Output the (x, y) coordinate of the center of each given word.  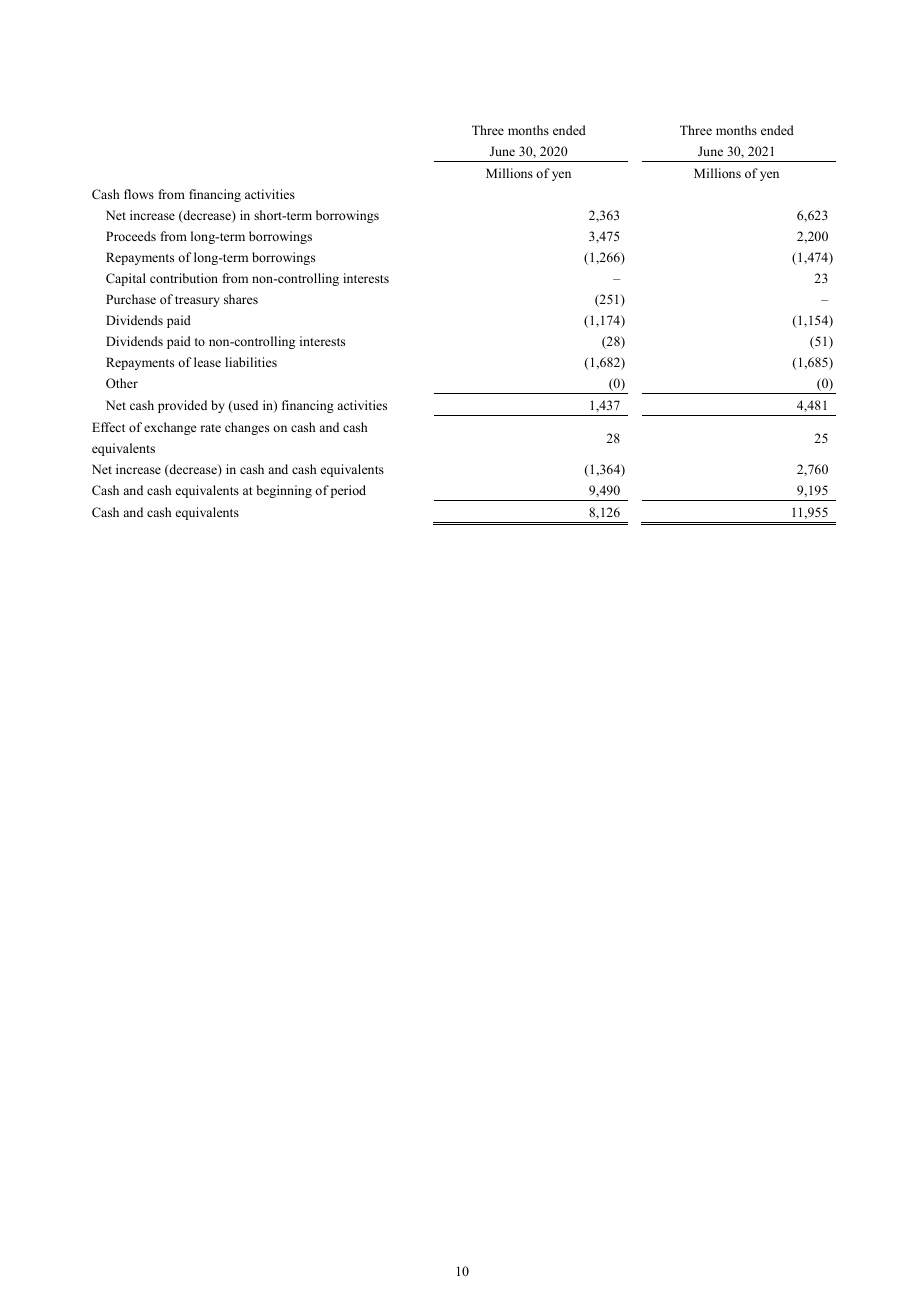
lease (207, 362)
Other (122, 383)
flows (139, 194)
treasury (197, 301)
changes (247, 428)
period (348, 491)
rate (210, 428)
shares (241, 299)
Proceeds (131, 236)
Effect (108, 427)
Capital (126, 279)
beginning (284, 491)
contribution (184, 278)
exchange (170, 428)
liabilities (251, 362)
